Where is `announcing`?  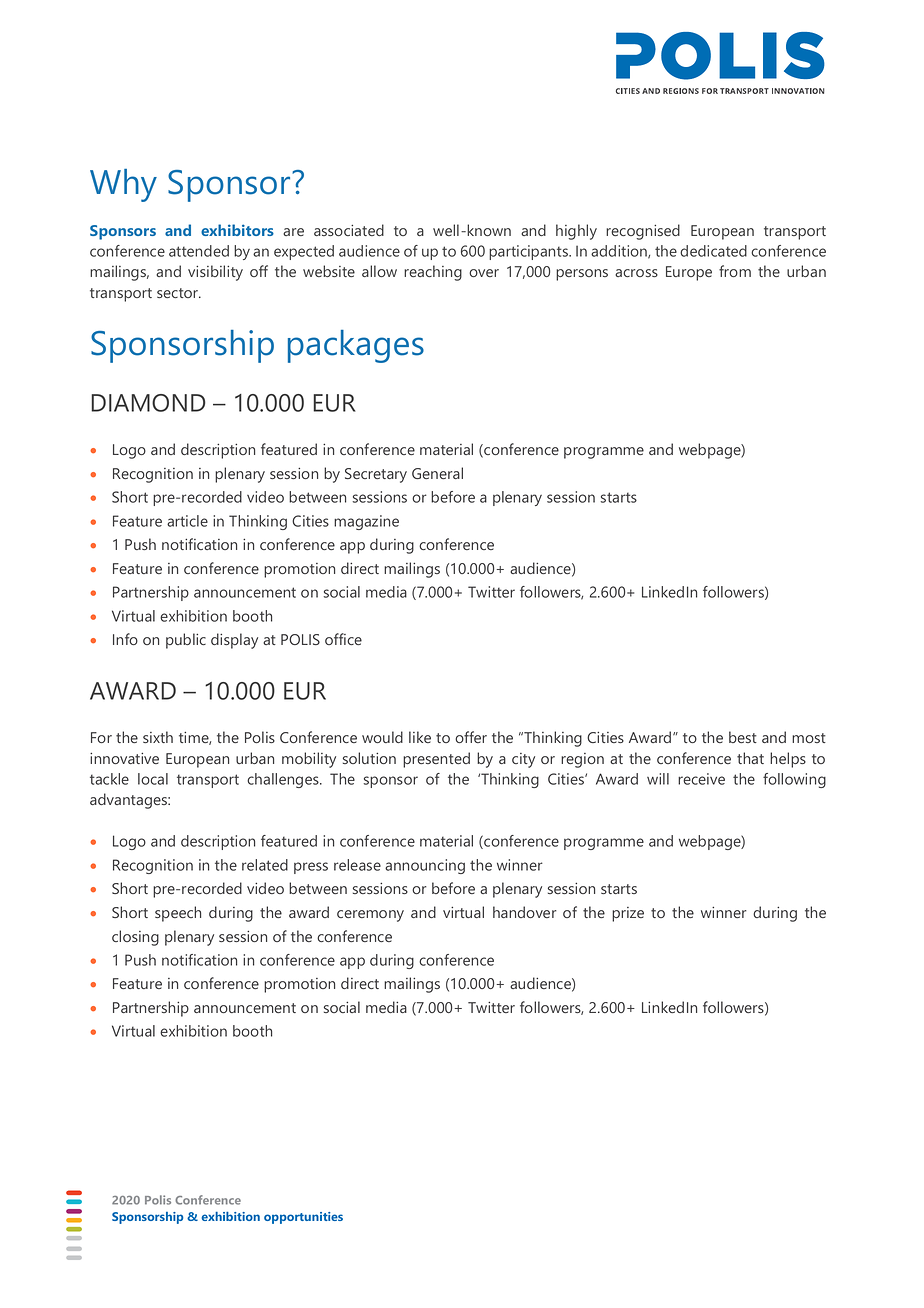
announcing is located at coordinates (425, 866).
